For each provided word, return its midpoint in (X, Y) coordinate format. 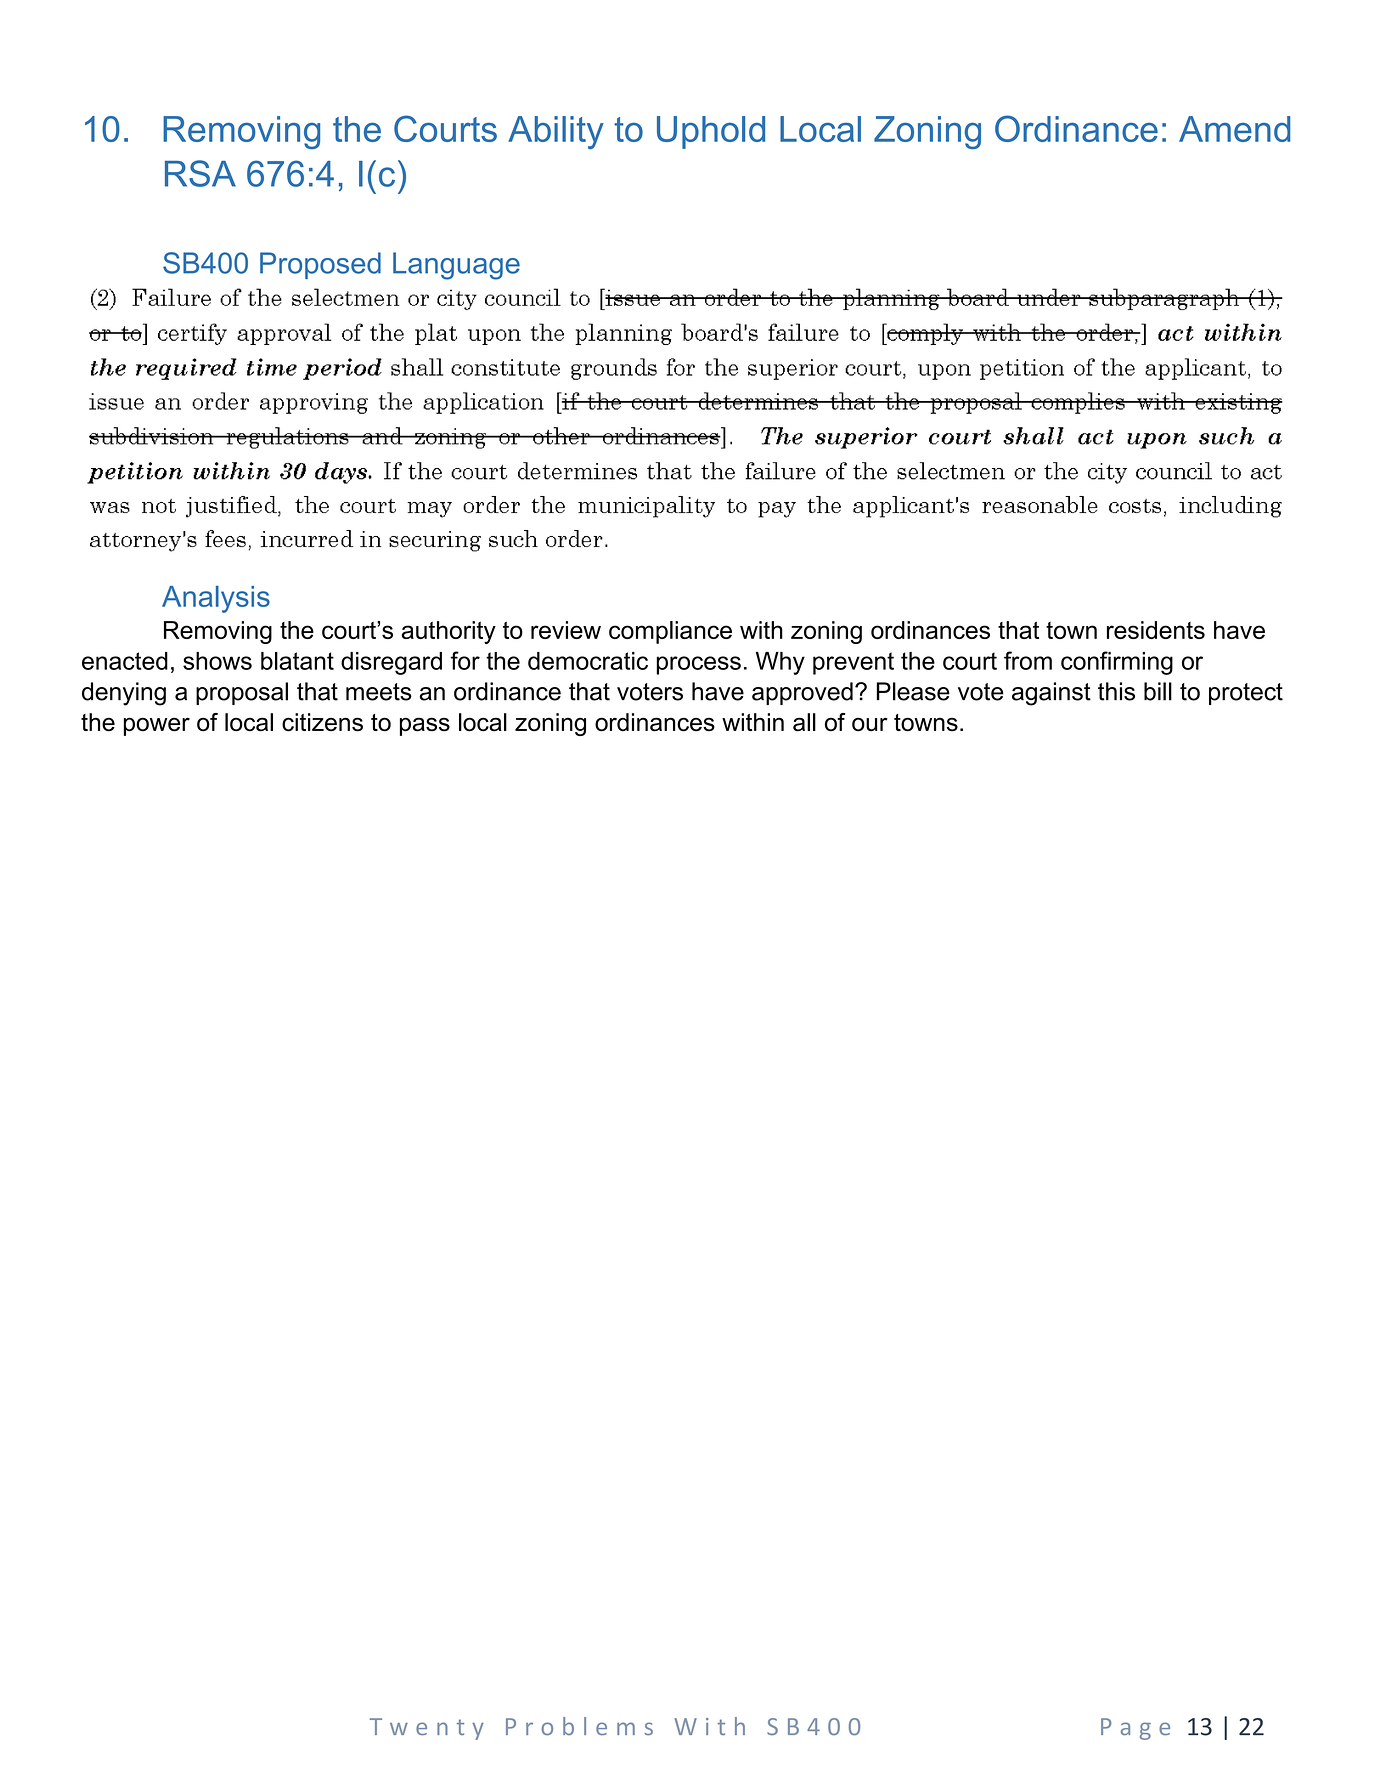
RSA (200, 173)
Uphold (711, 132)
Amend (1234, 129)
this (1116, 691)
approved (802, 693)
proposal (242, 693)
